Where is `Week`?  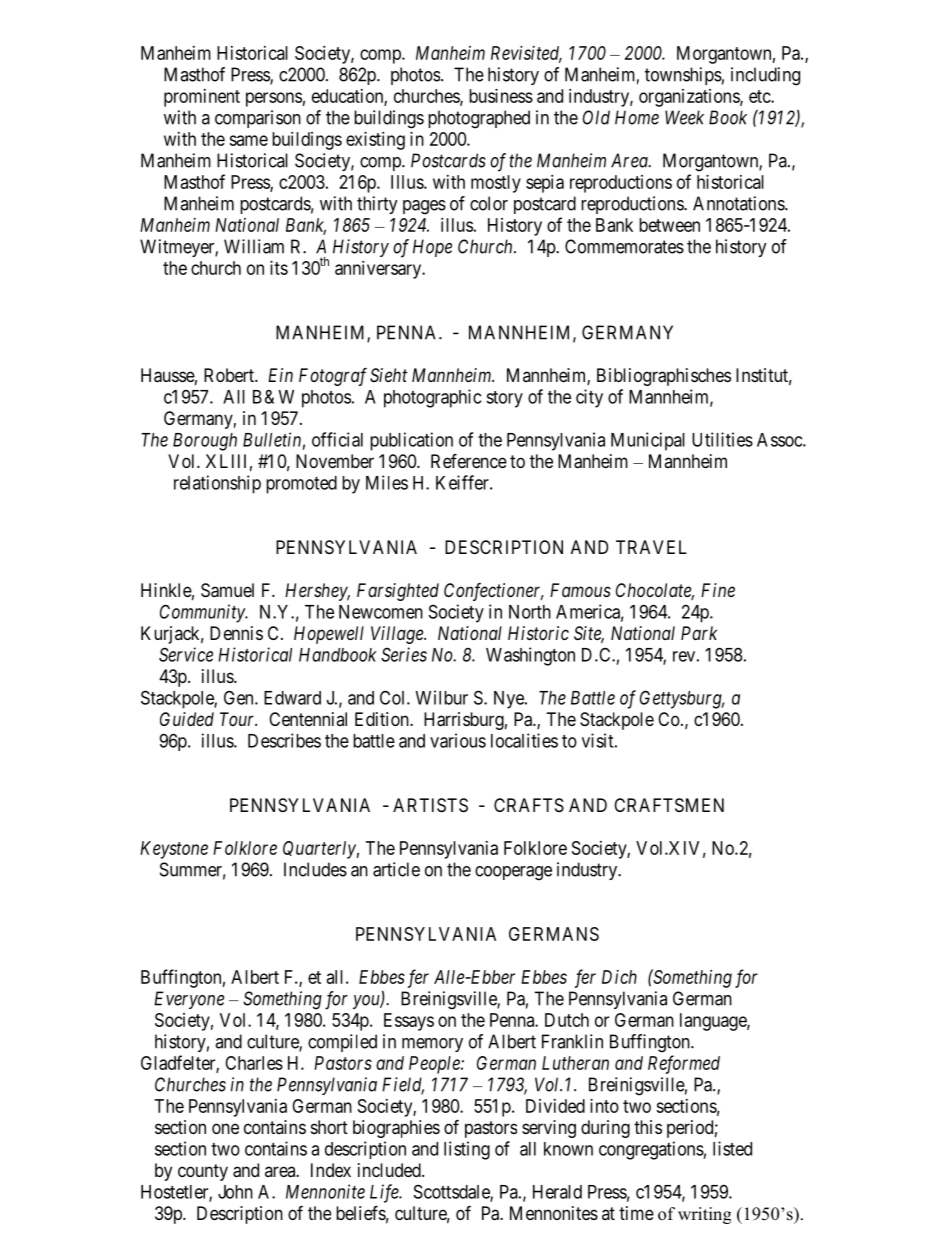 Week is located at coordinates (684, 117).
